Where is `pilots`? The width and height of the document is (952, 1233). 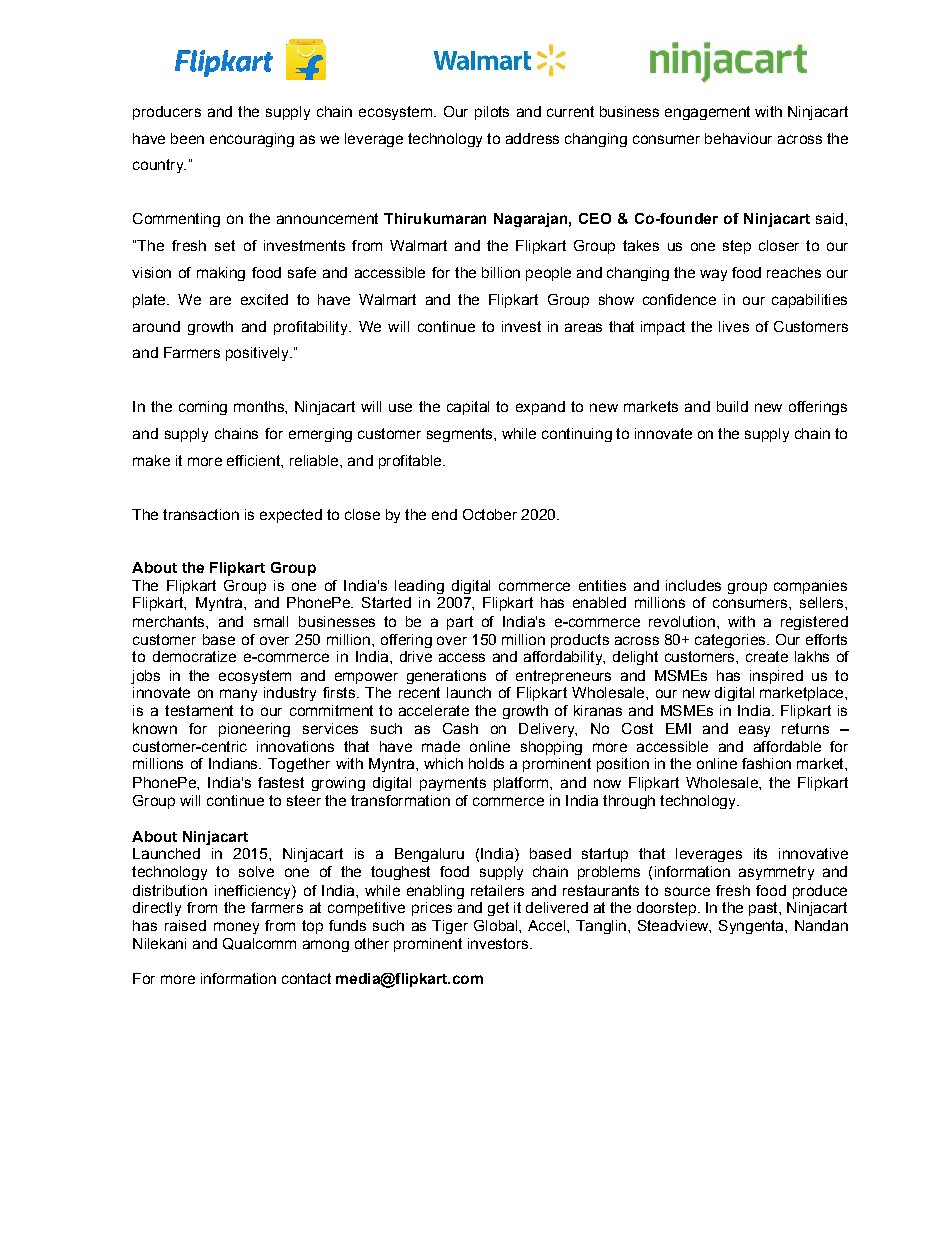
pilots is located at coordinates (492, 113).
